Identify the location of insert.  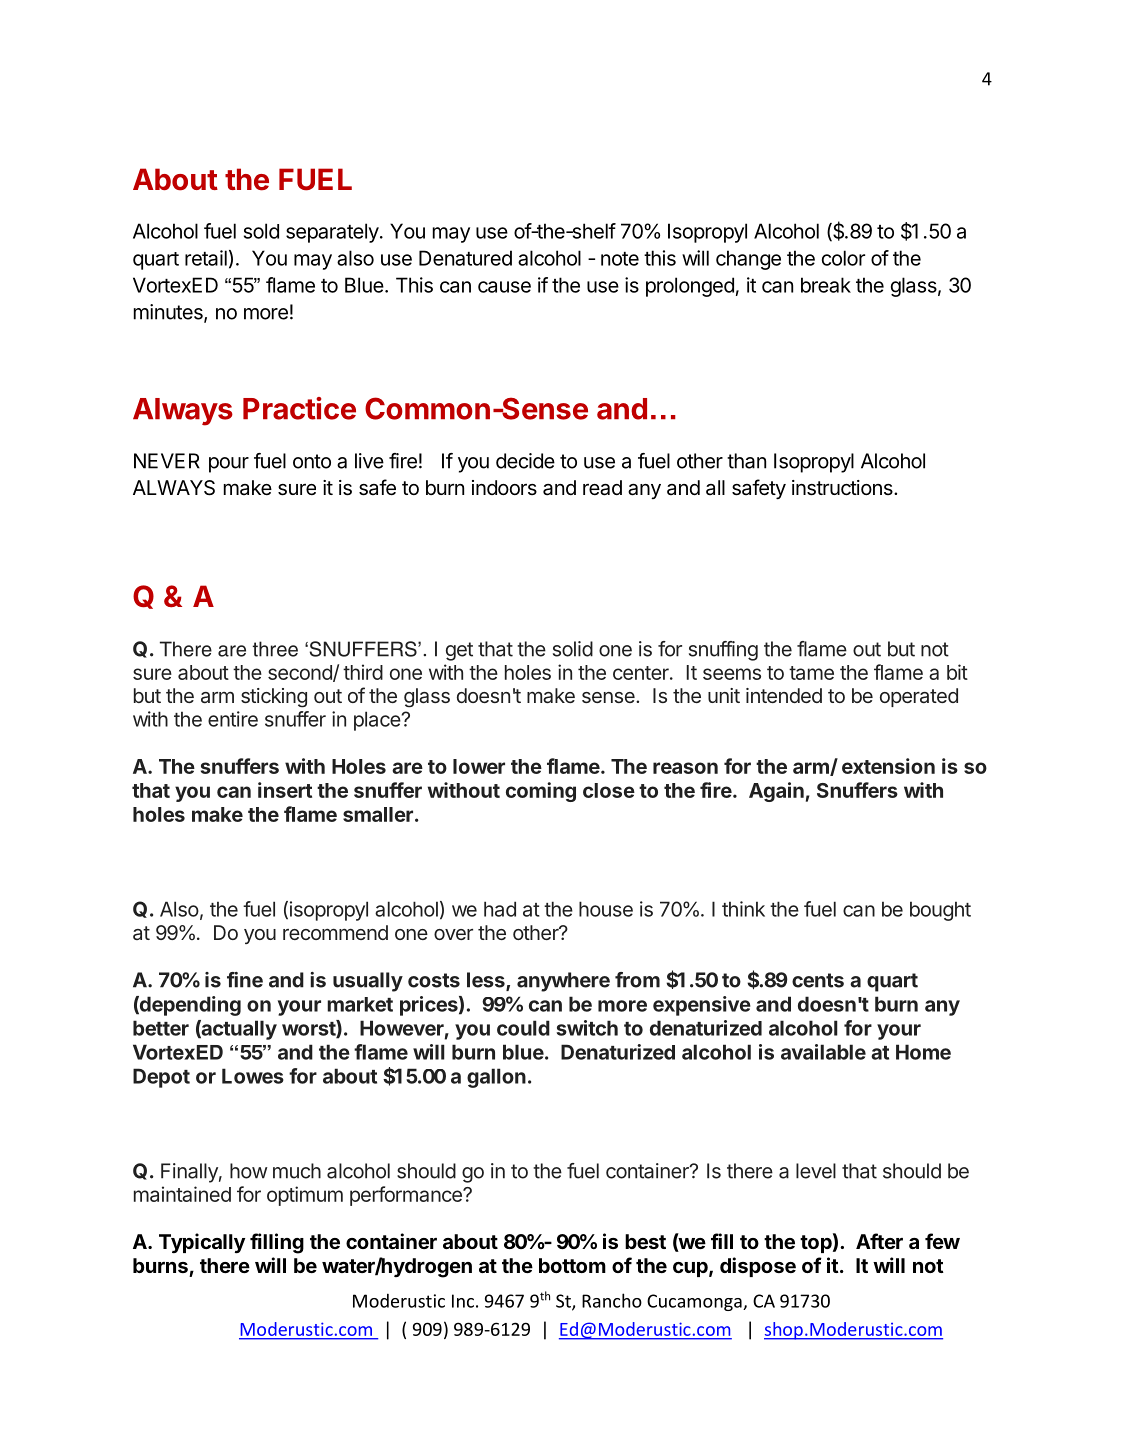
(285, 790).
